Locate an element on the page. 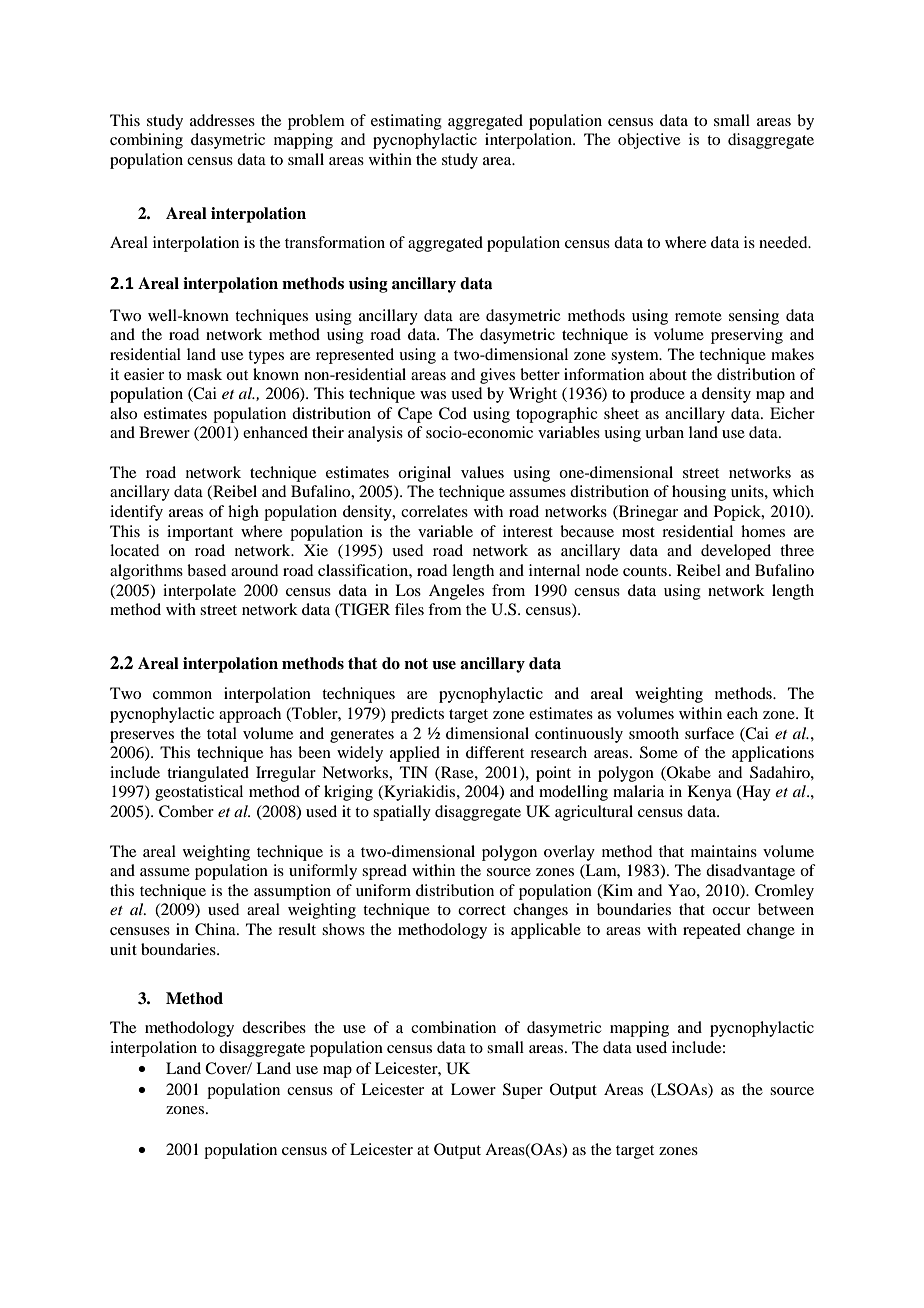  addresses is located at coordinates (222, 120).
